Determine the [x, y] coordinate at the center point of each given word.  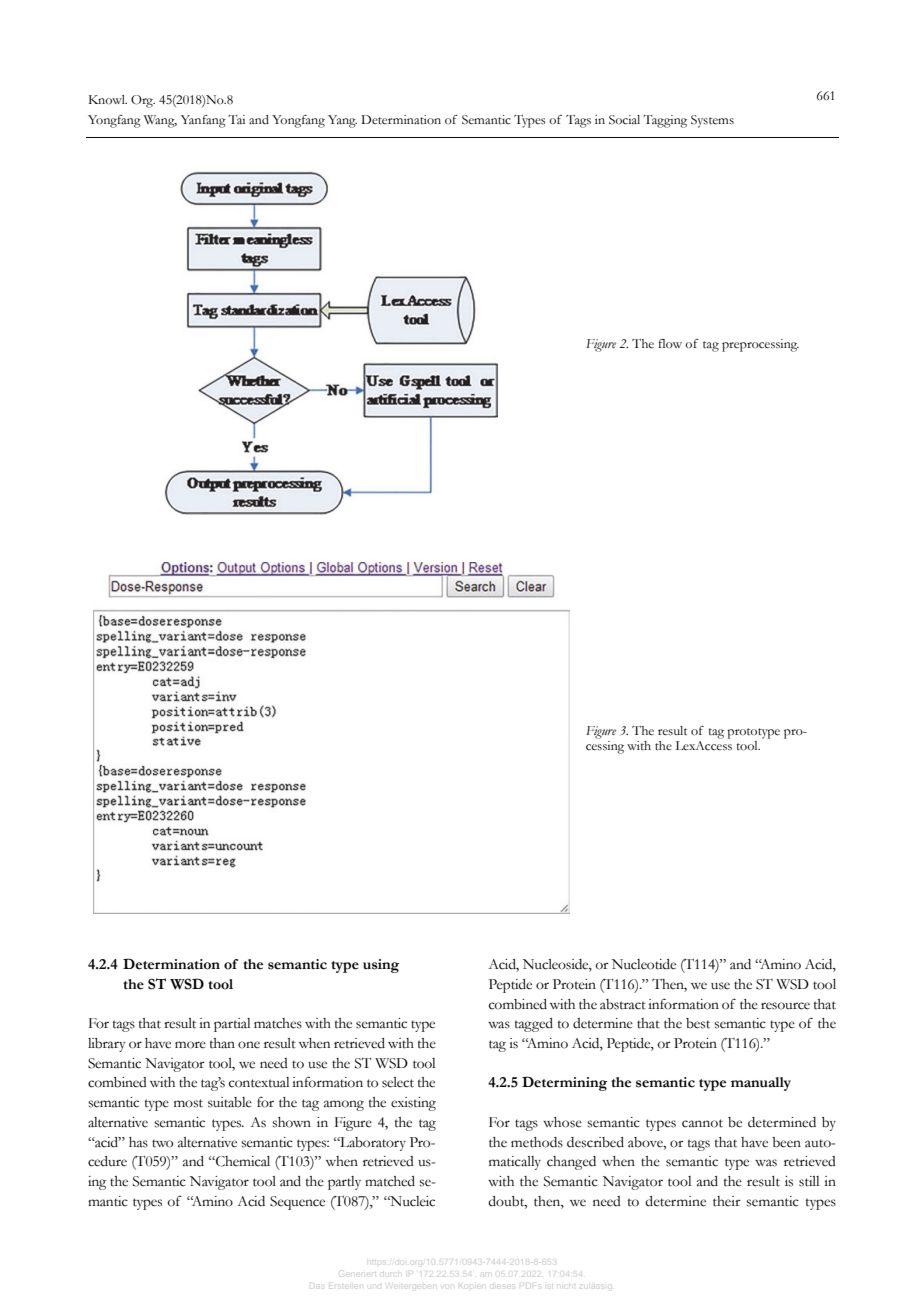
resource [785, 1006]
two [162, 1143]
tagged [534, 1025]
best [698, 1023]
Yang [342, 121]
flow [670, 344]
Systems [712, 121]
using [381, 966]
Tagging [665, 121]
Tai [236, 119]
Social [624, 120]
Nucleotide [644, 964]
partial [232, 1025]
